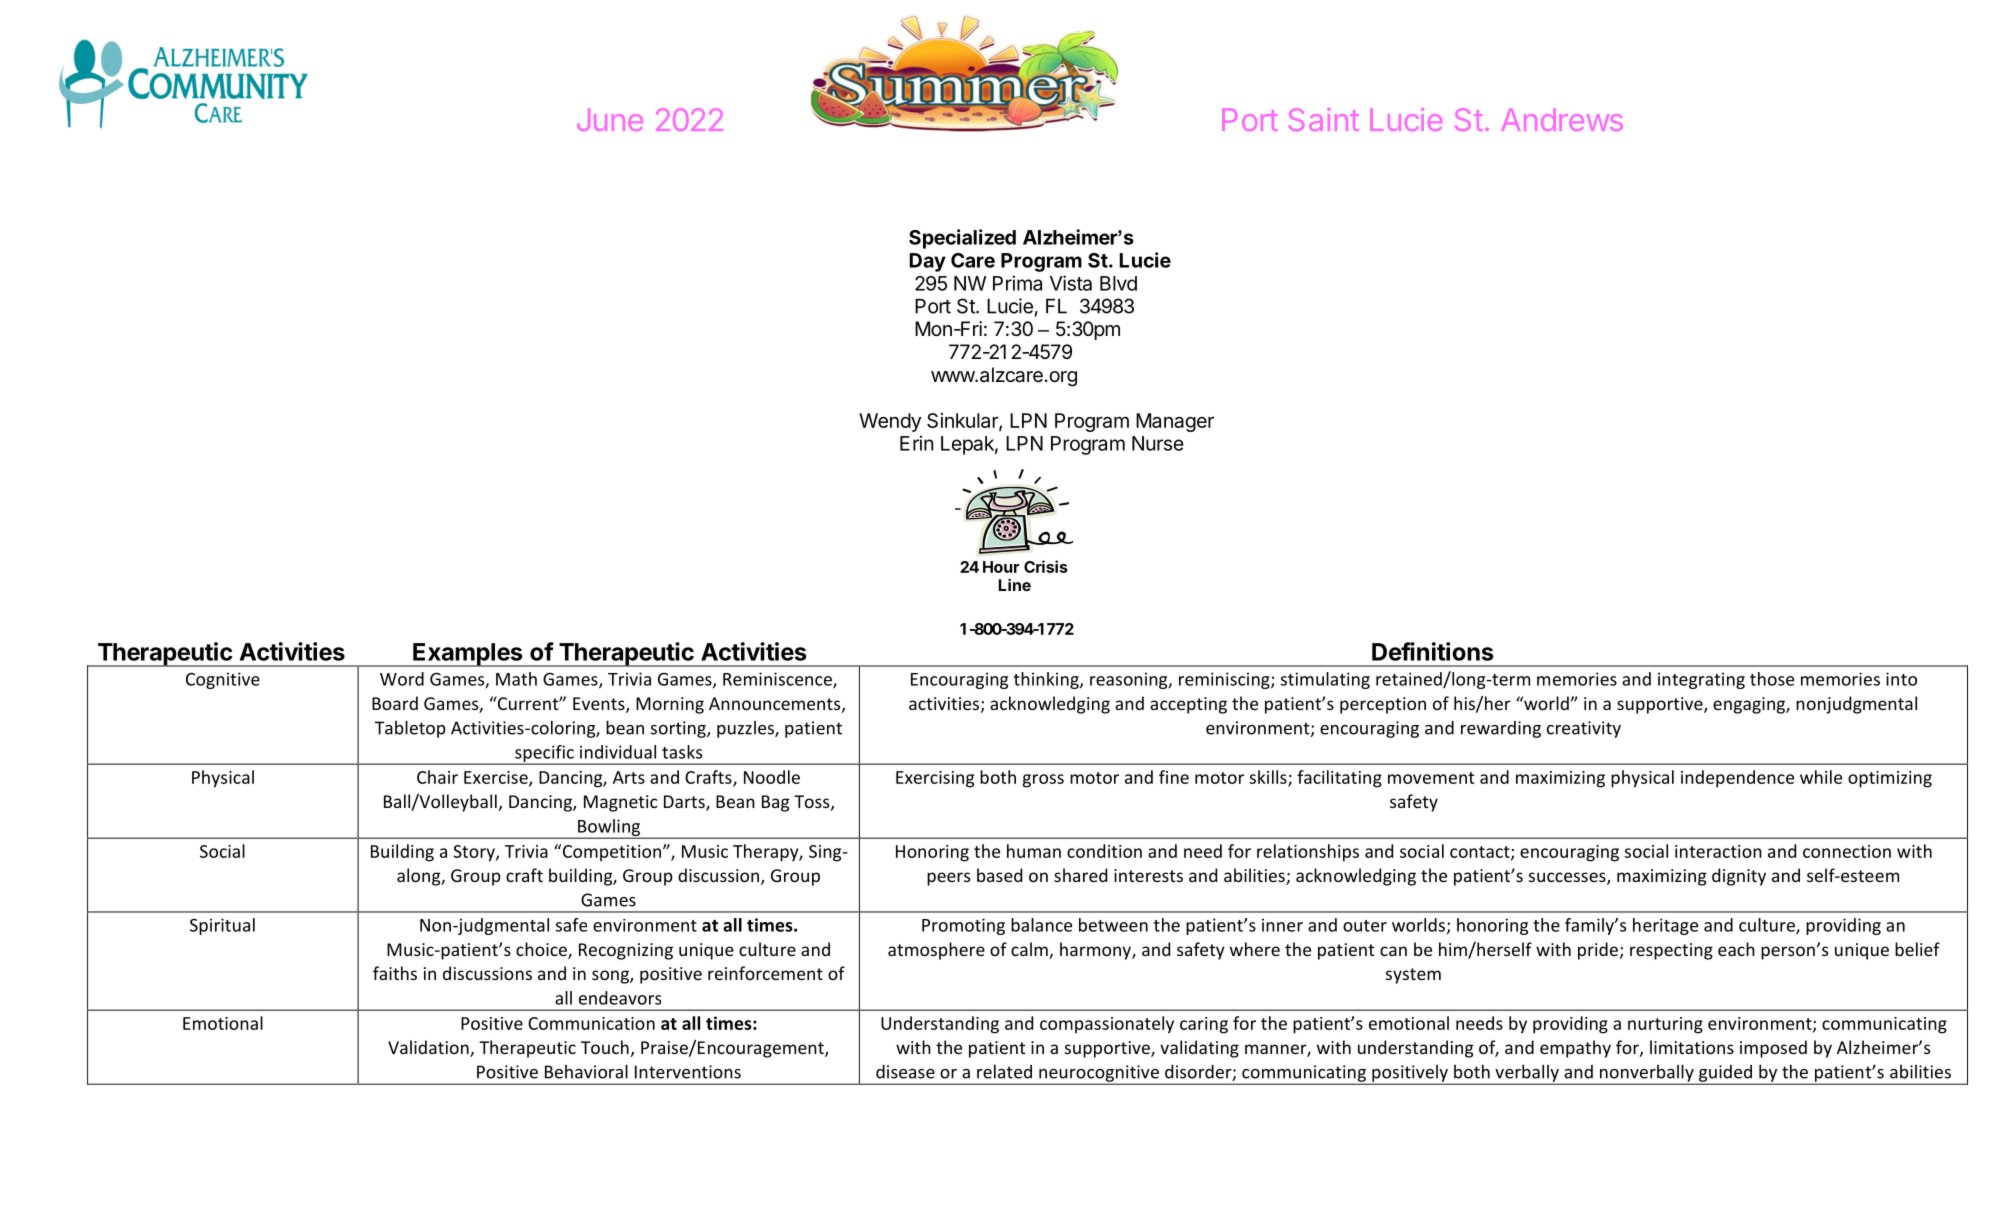  Describe the element at coordinates (1107, 1025) in the screenshot. I see `compassionately` at that location.
